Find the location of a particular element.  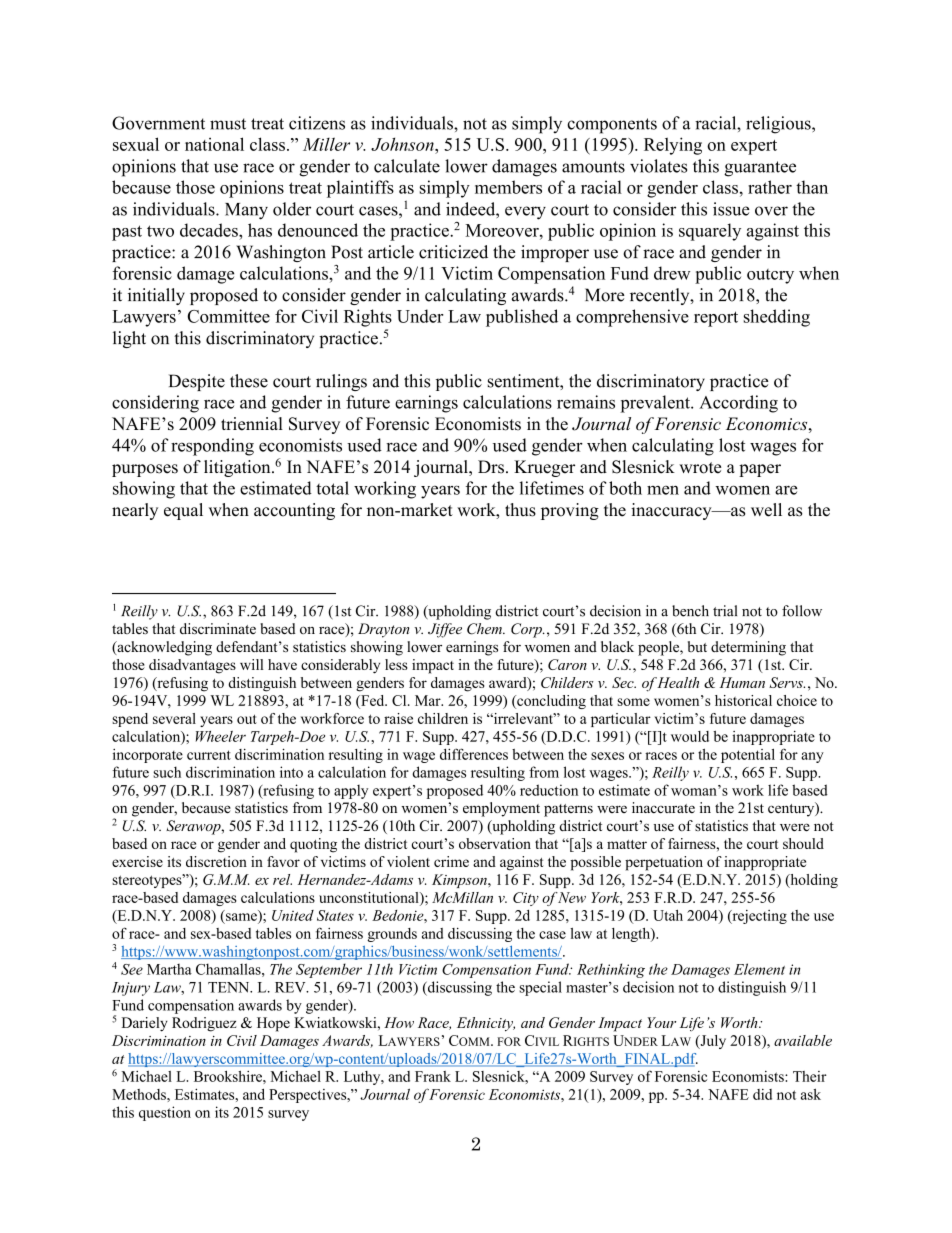

question is located at coordinates (165, 1113).
